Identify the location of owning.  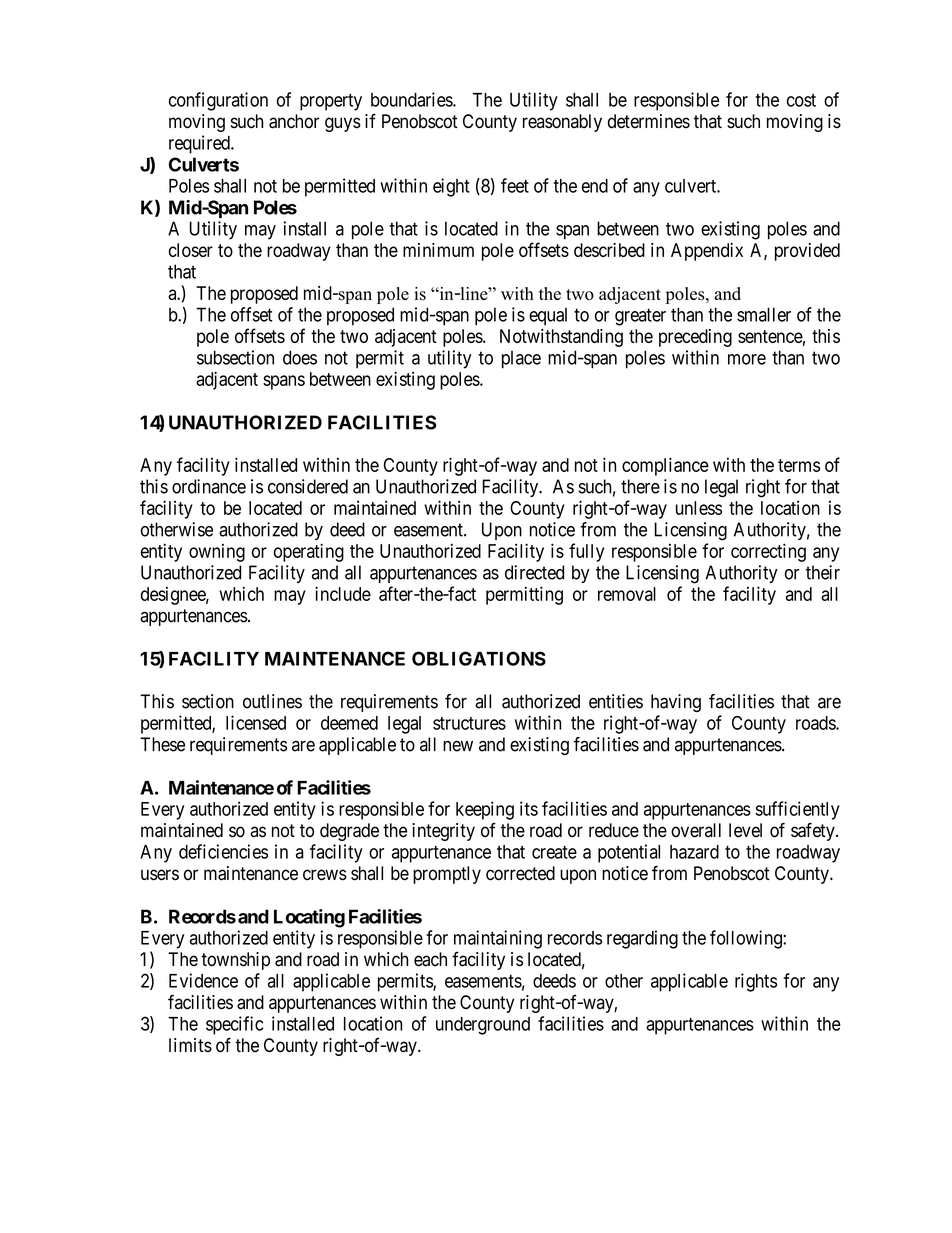
(217, 553).
